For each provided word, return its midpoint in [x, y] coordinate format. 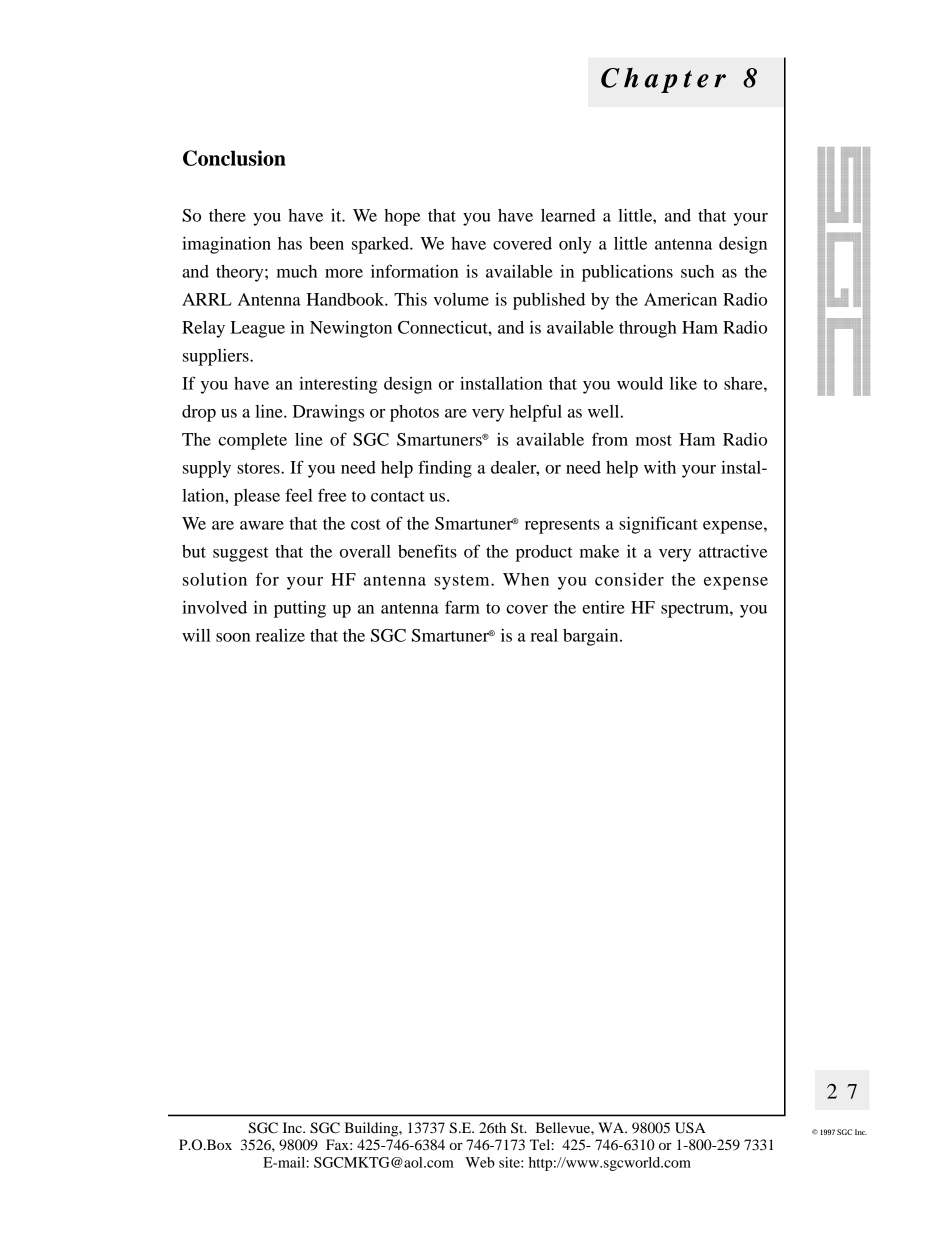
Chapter [663, 80]
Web [480, 1162]
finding [445, 469]
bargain [592, 637]
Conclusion [234, 158]
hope [402, 217]
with [660, 467]
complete [252, 441]
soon [233, 637]
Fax [338, 1144]
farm [462, 607]
